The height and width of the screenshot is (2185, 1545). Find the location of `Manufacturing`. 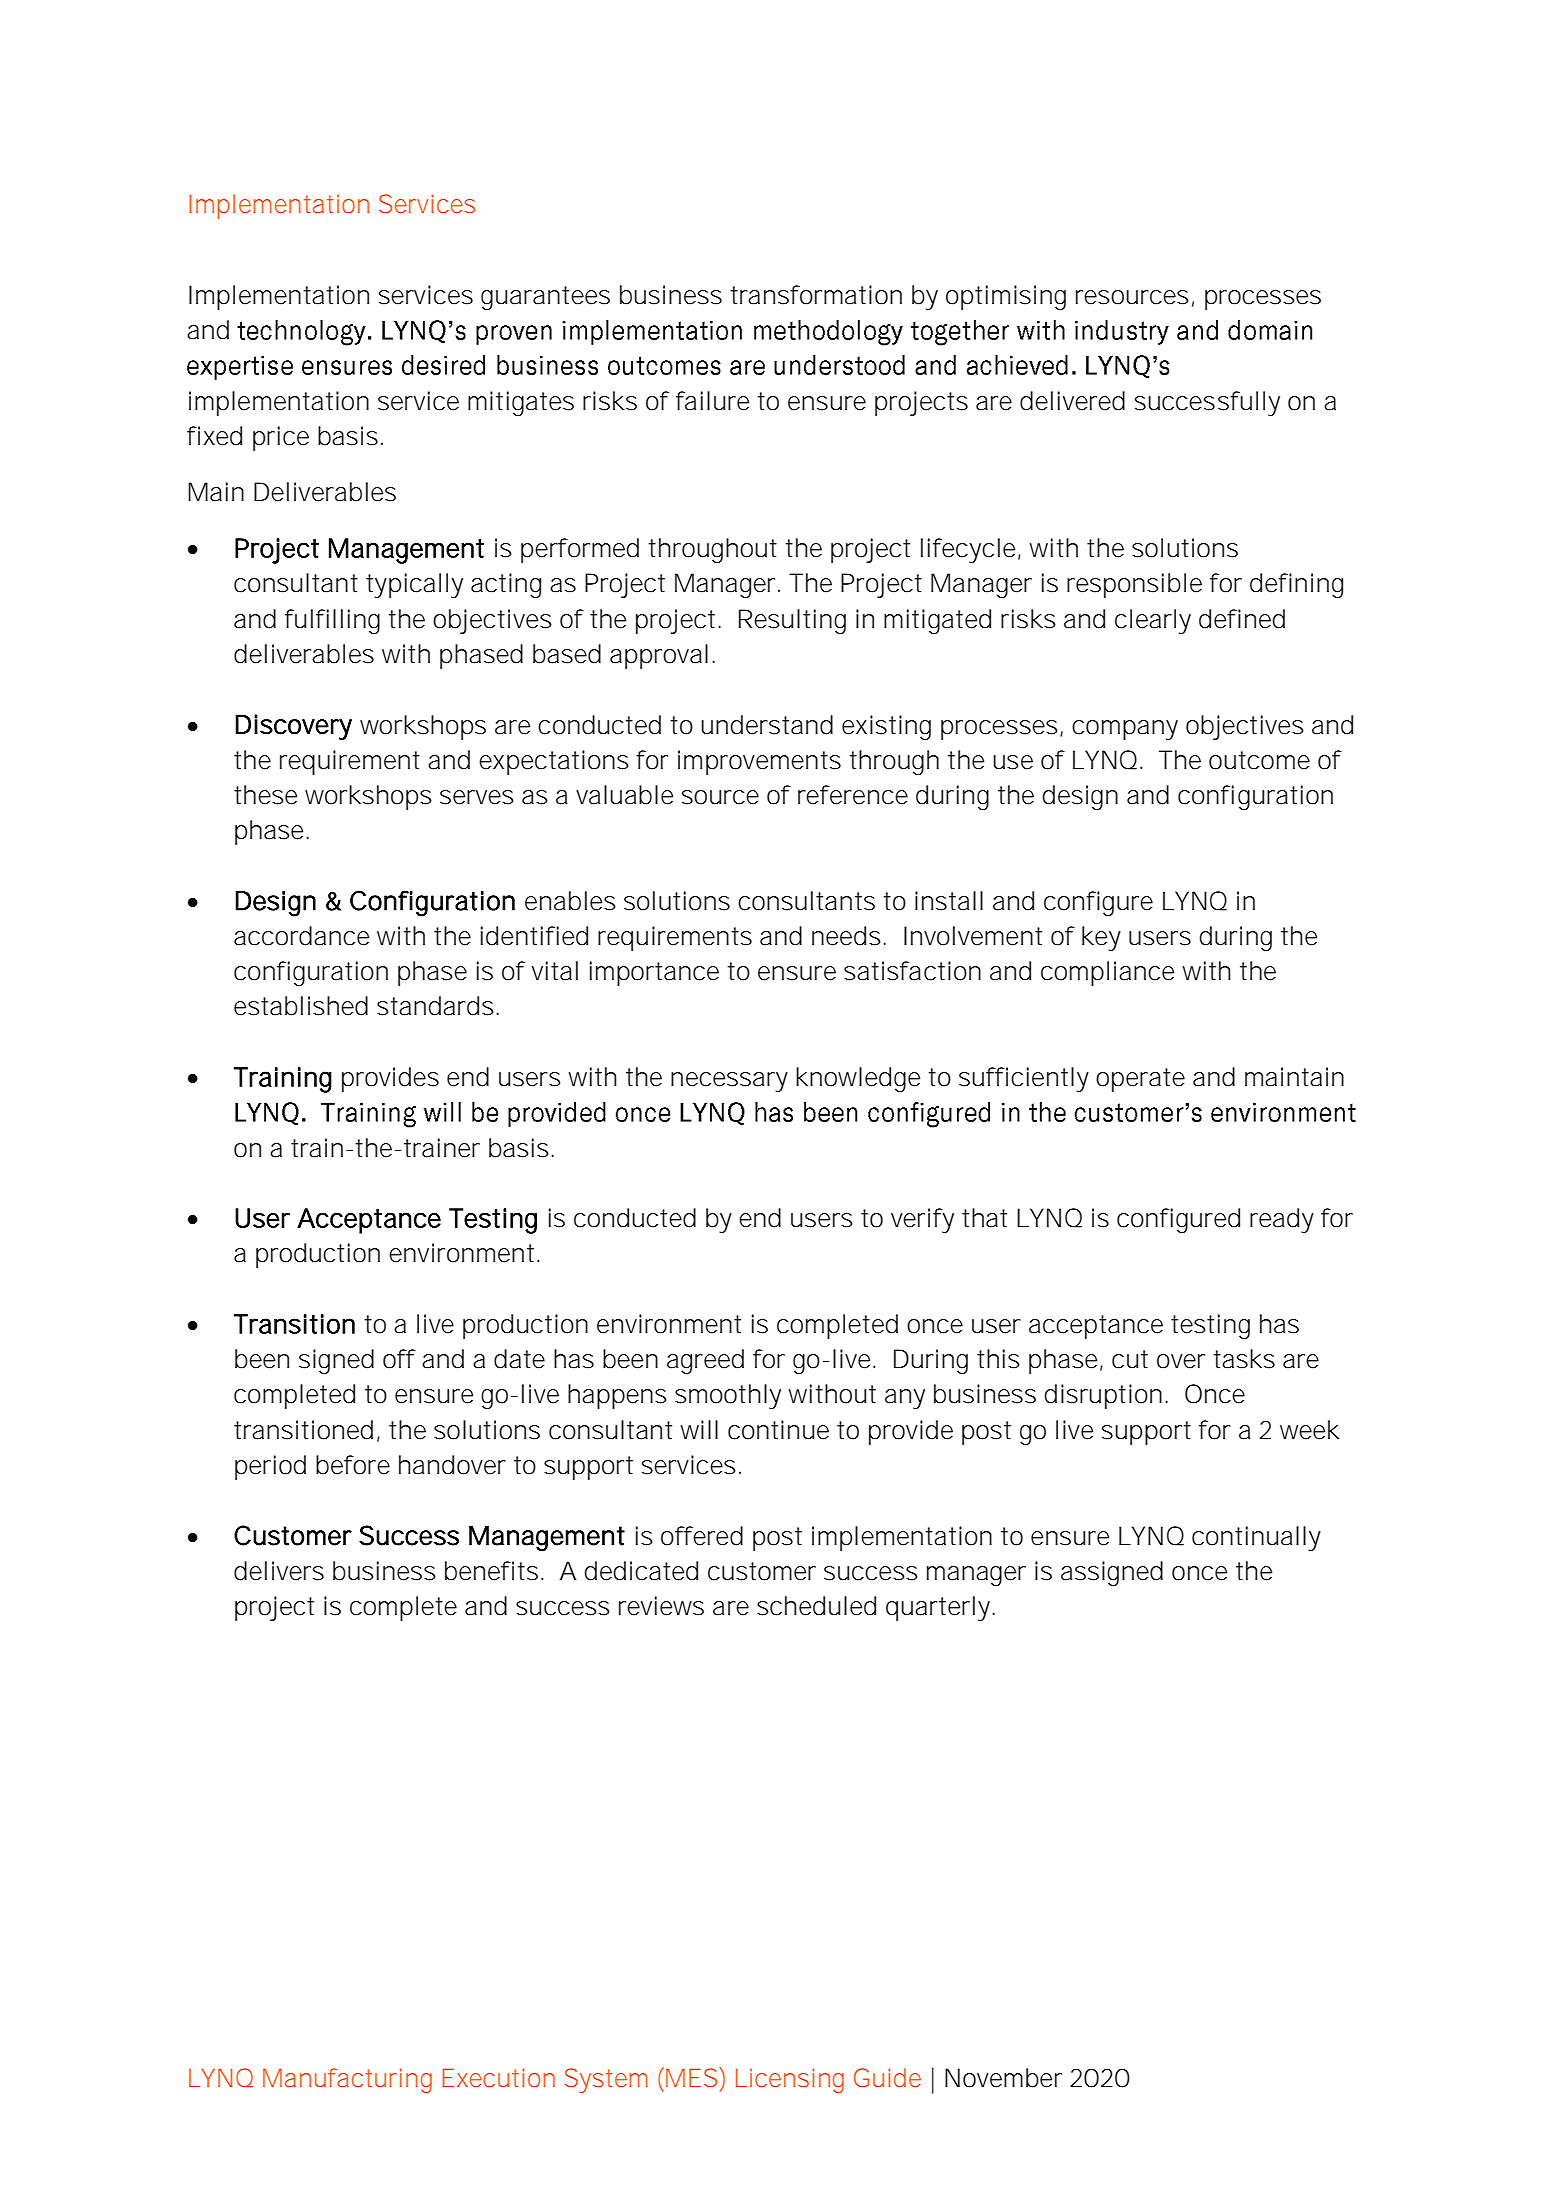

Manufacturing is located at coordinates (347, 2080).
